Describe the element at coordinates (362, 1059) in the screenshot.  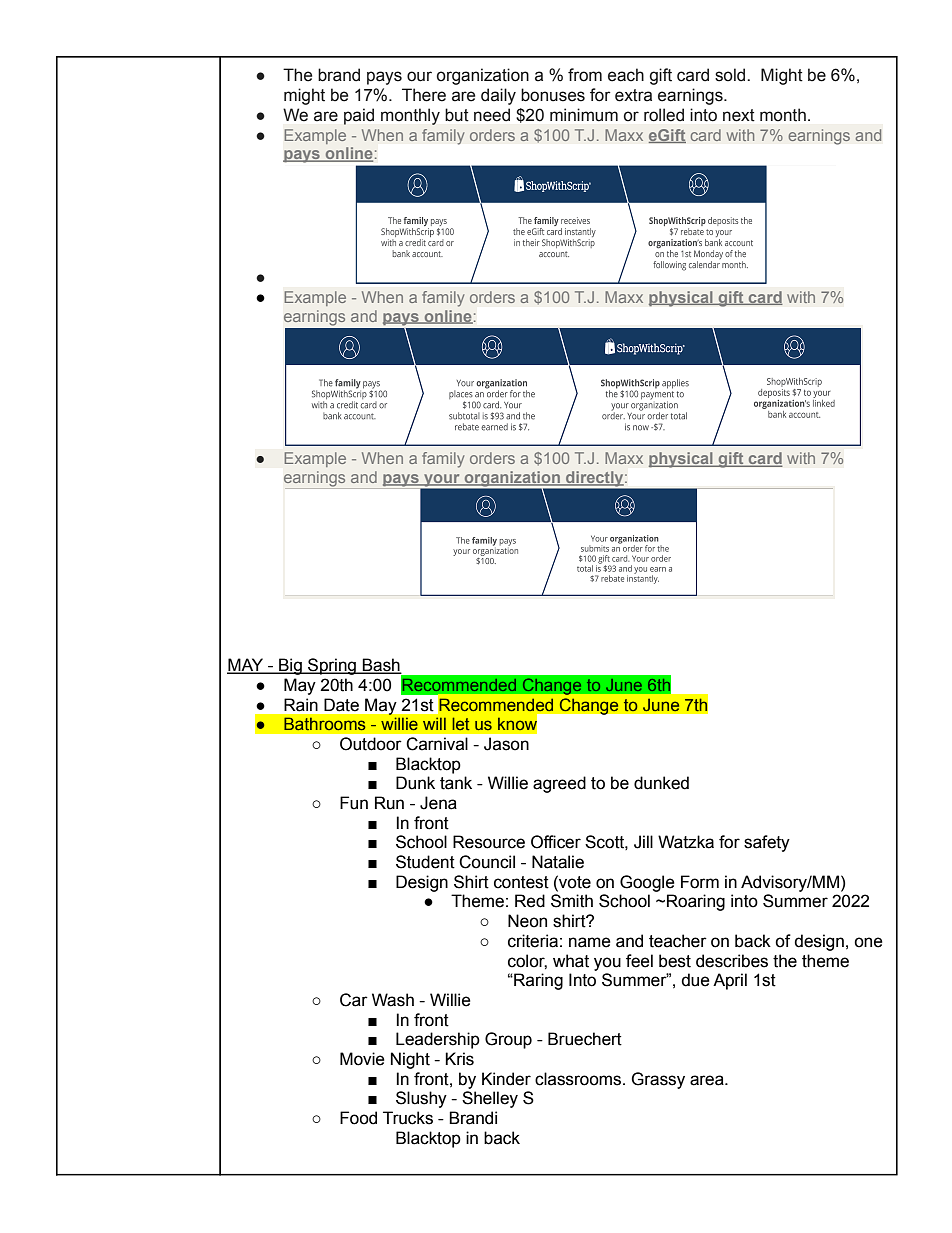
I see `Movie` at that location.
